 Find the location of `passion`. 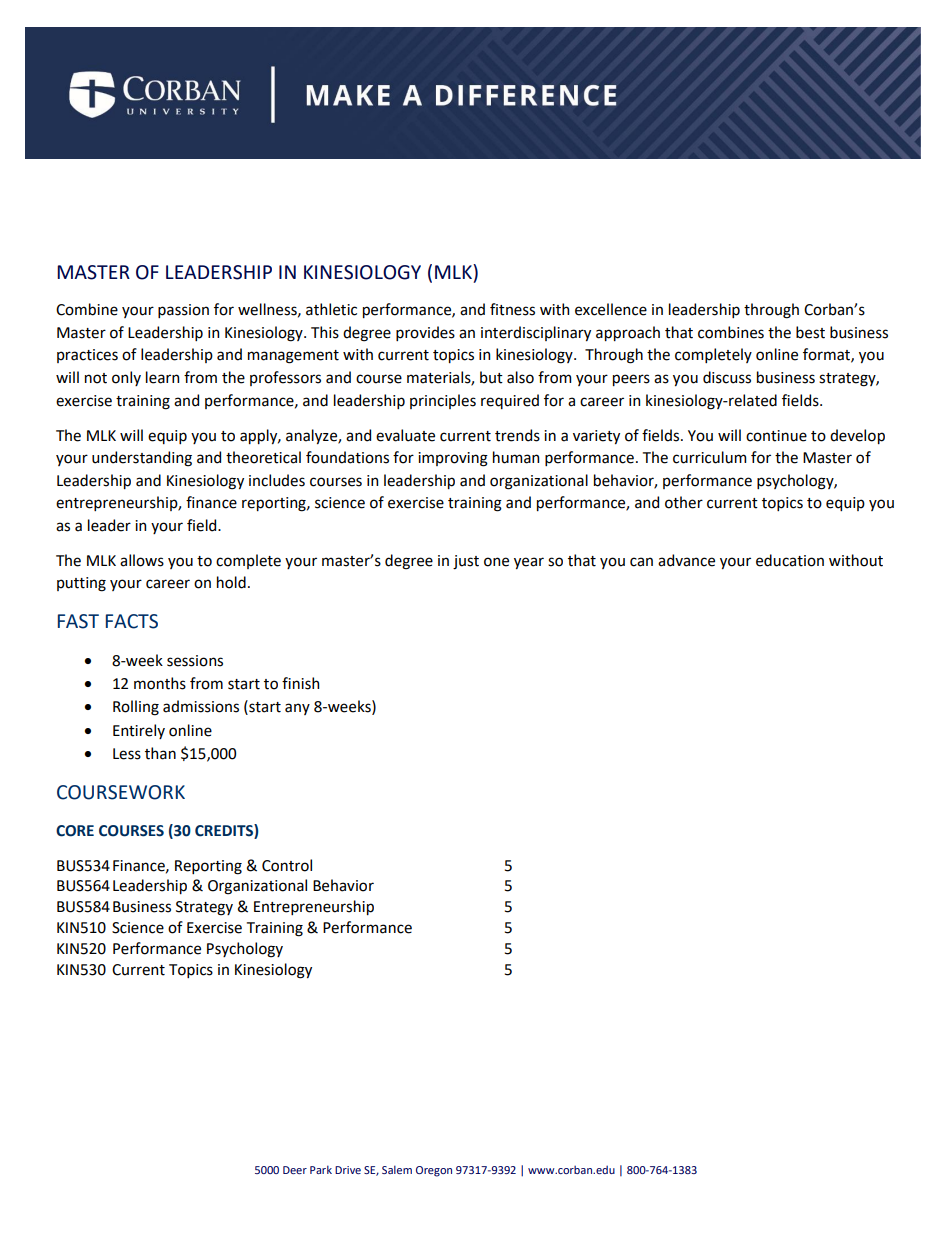

passion is located at coordinates (183, 311).
